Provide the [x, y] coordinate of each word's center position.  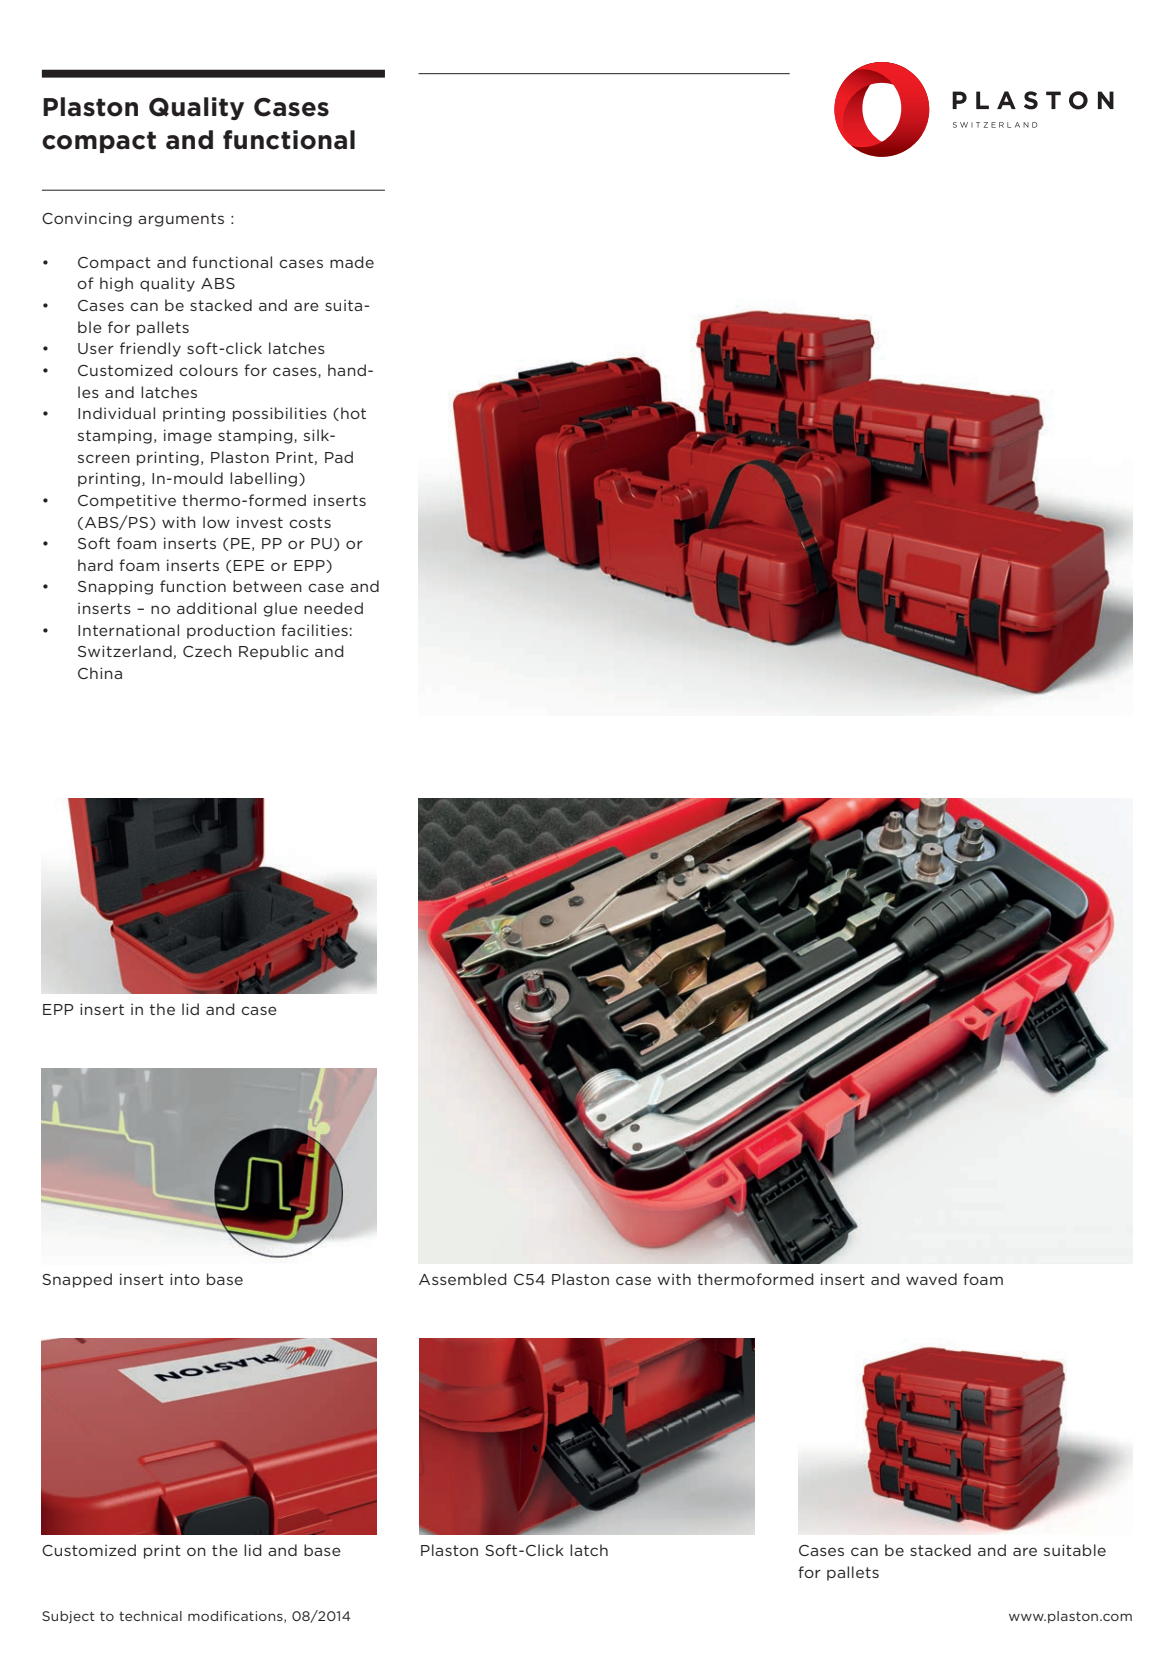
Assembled [463, 1279]
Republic [273, 652]
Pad [339, 457]
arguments [181, 220]
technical [150, 1616]
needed [333, 608]
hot [353, 413]
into [185, 1279]
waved [931, 1279]
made [352, 262]
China [100, 673]
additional [216, 608]
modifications [236, 1617]
